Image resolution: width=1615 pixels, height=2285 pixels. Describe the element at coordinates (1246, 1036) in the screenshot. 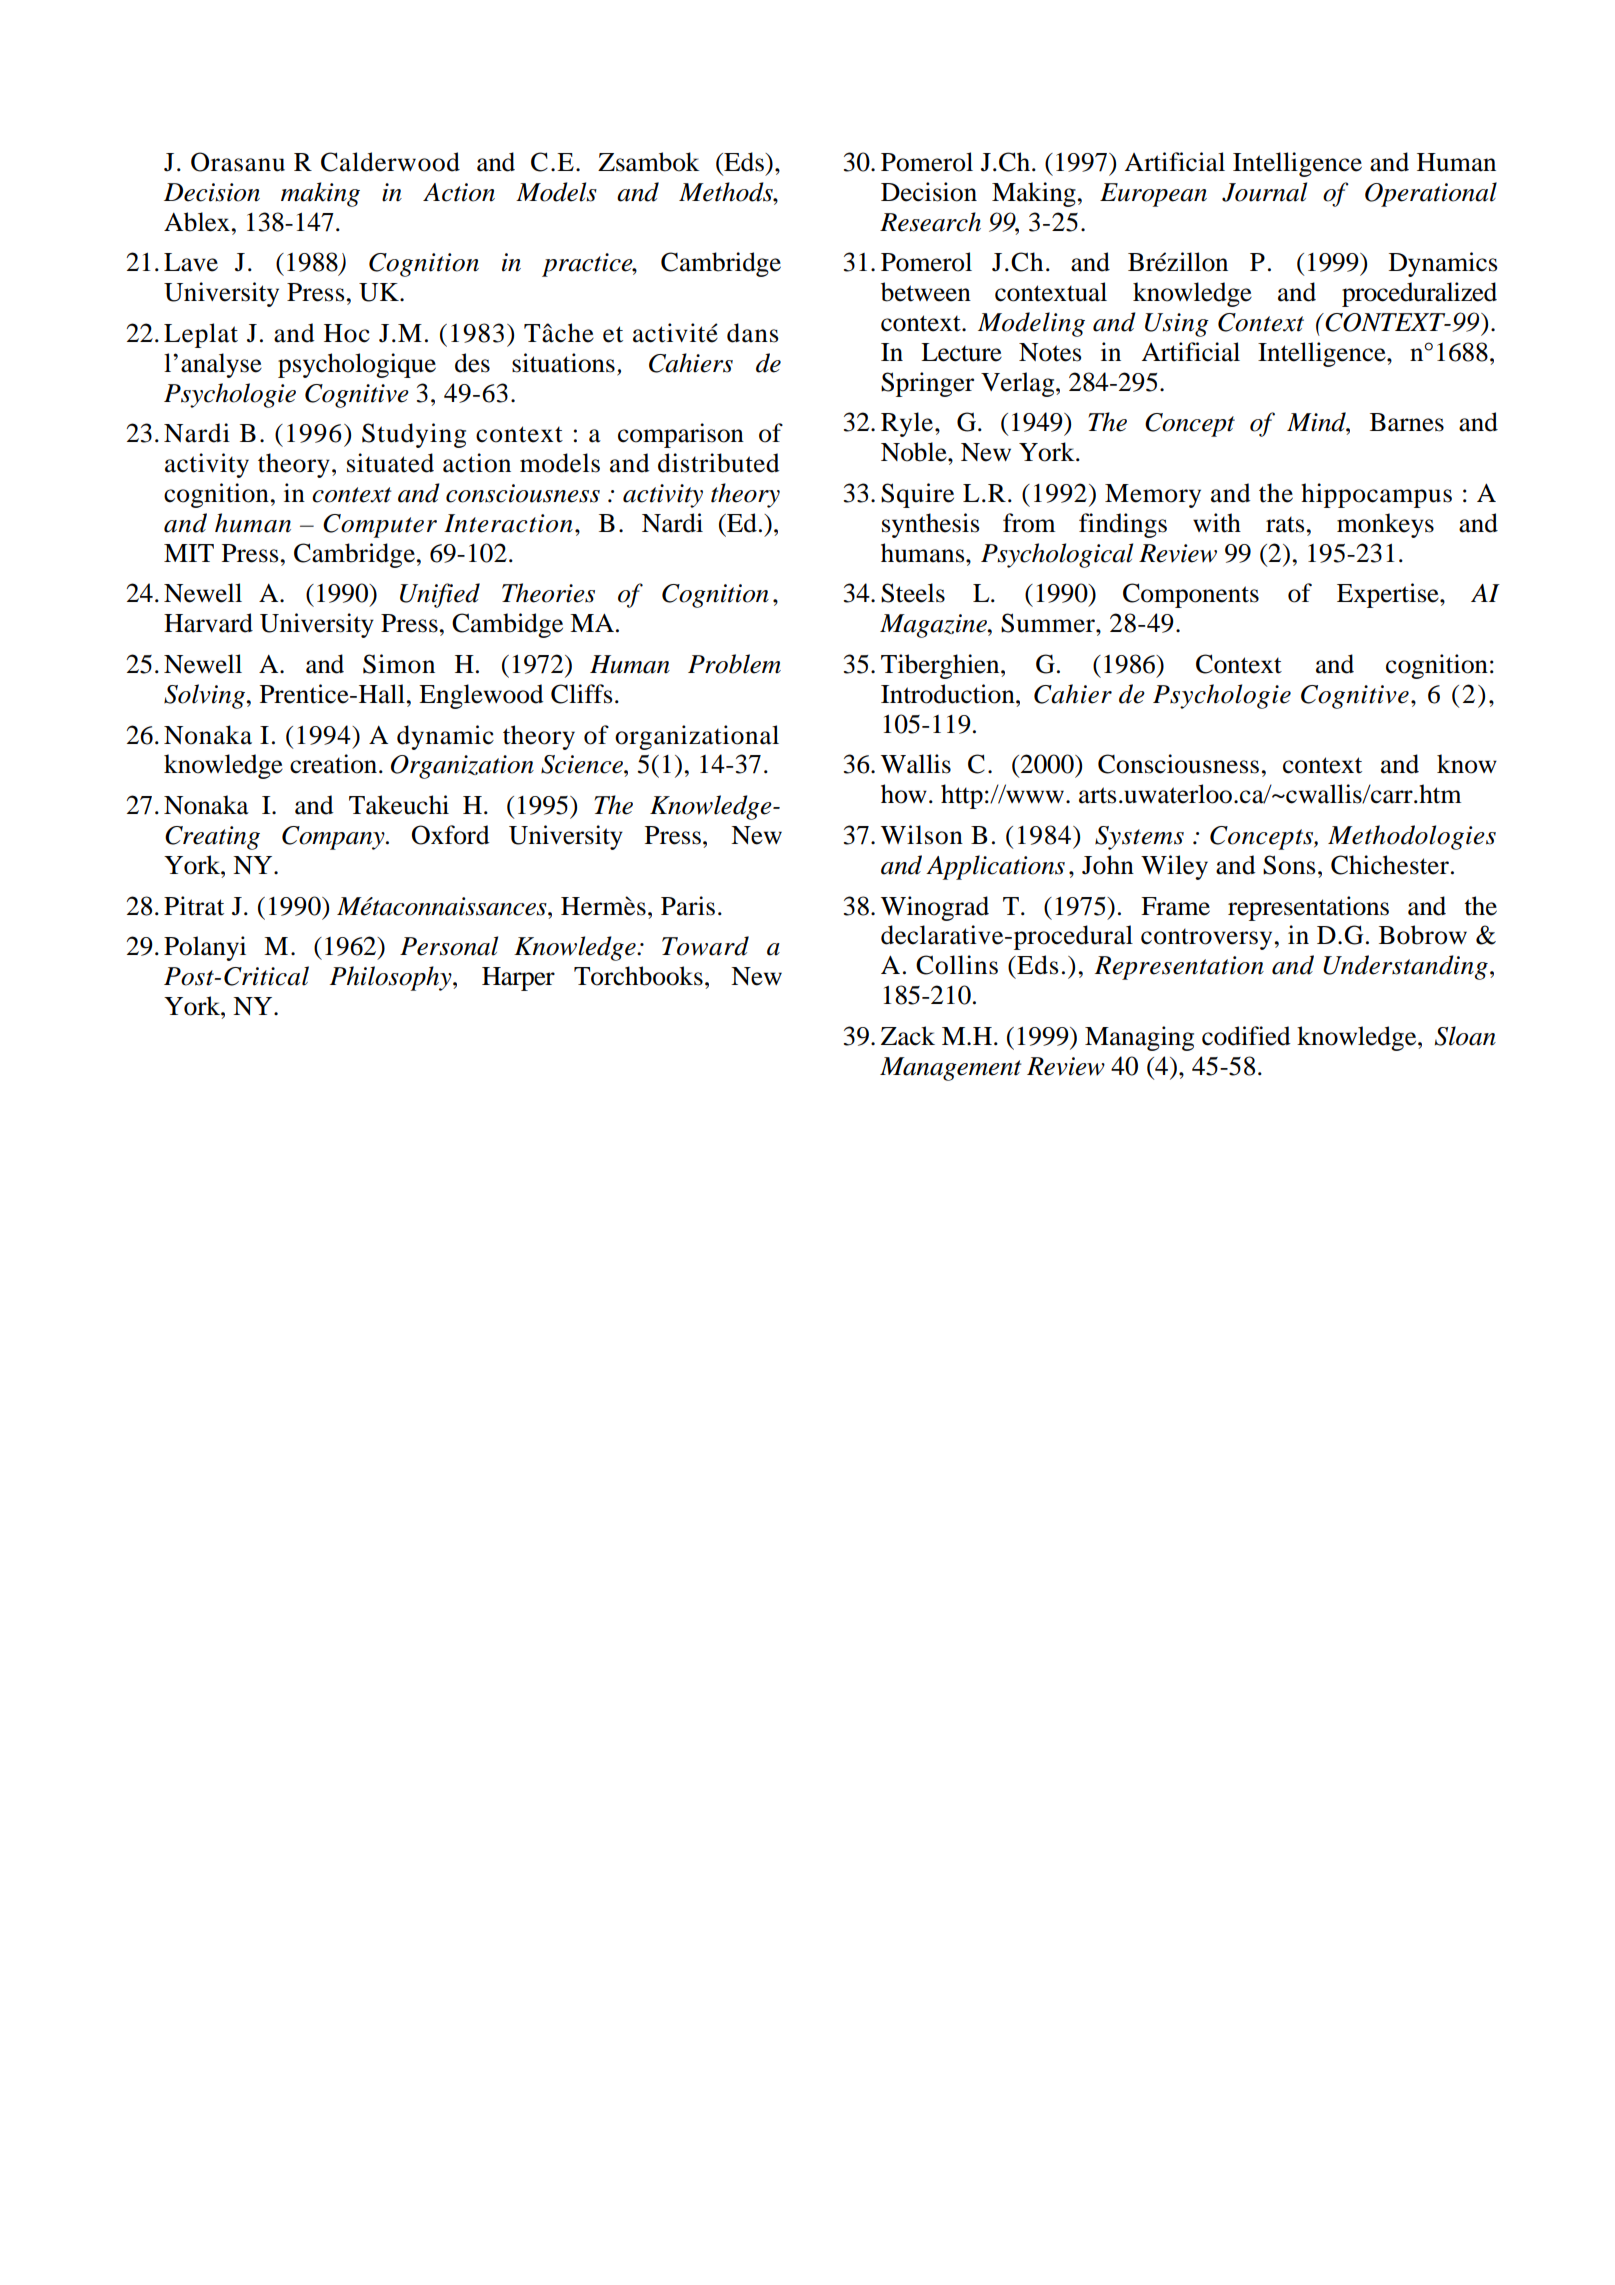

I see `codified` at that location.
